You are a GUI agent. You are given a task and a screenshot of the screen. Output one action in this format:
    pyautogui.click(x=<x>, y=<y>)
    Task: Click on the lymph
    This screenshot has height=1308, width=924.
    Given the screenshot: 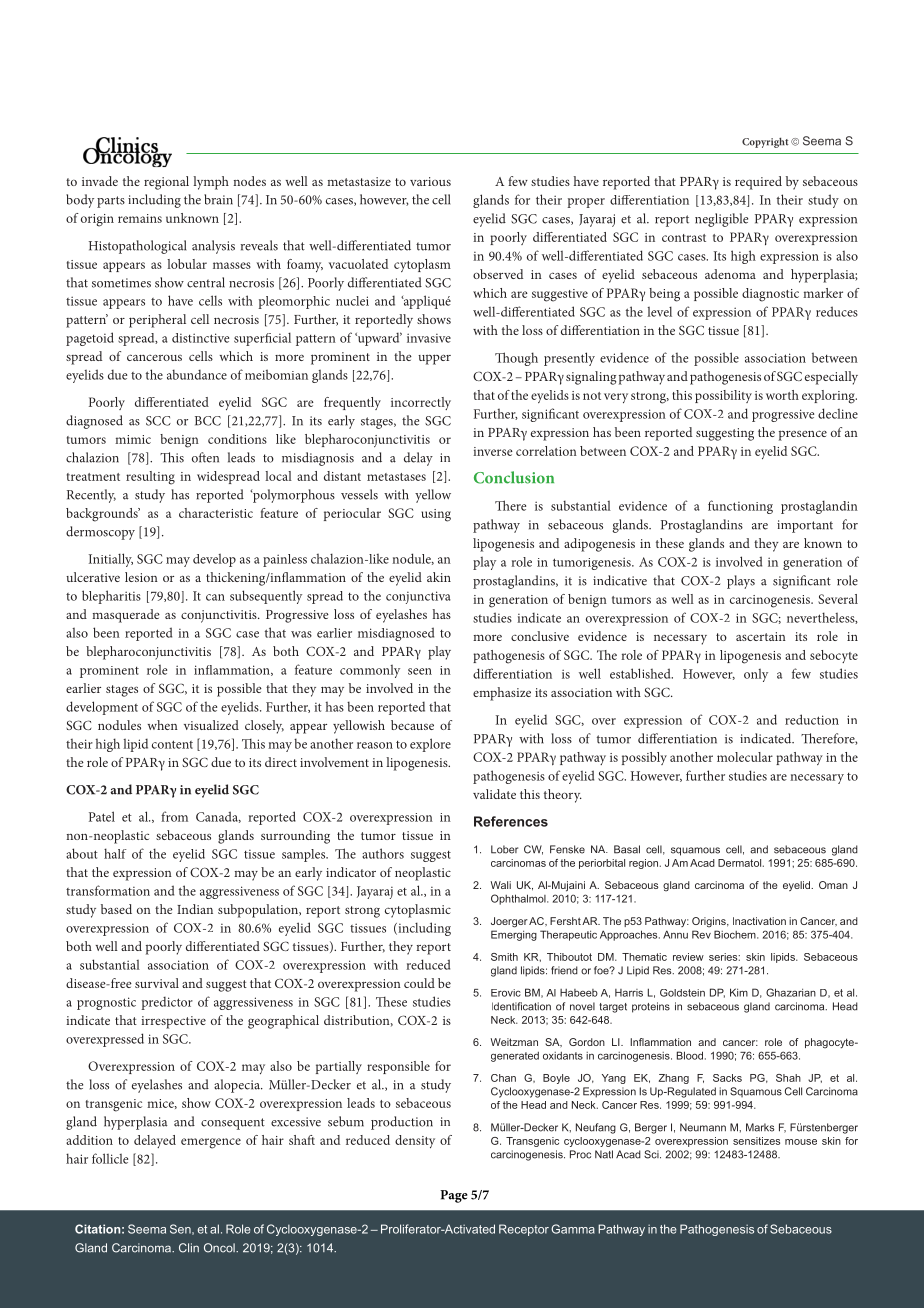 What is the action you would take?
    pyautogui.click(x=211, y=183)
